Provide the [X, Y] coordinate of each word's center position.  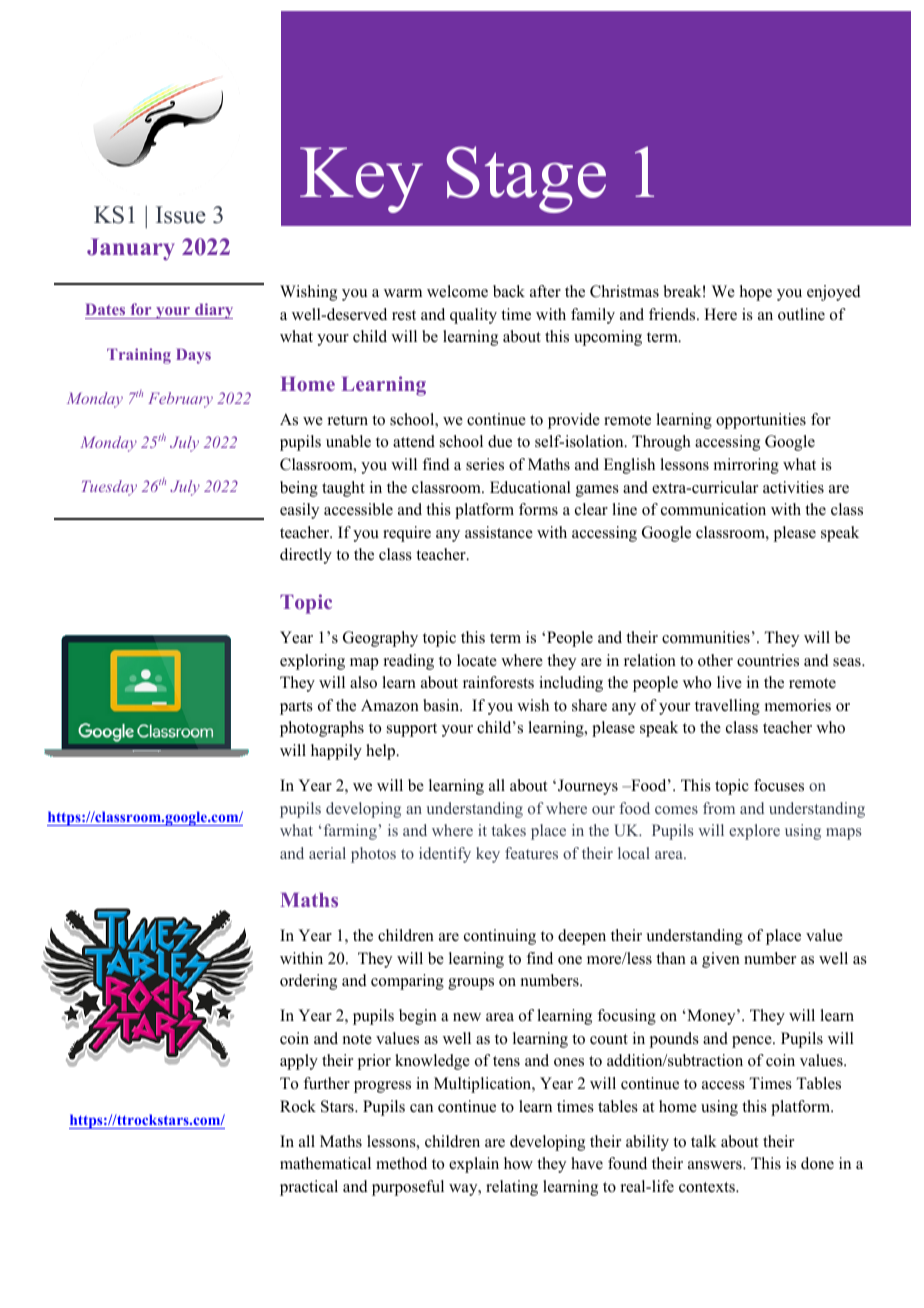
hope [756, 293]
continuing [500, 937]
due [500, 441]
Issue [181, 215]
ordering [308, 982]
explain [474, 1165]
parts [296, 708]
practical [309, 1188]
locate [477, 660]
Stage [526, 179]
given [721, 960]
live [729, 682]
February [180, 400]
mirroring [746, 466]
